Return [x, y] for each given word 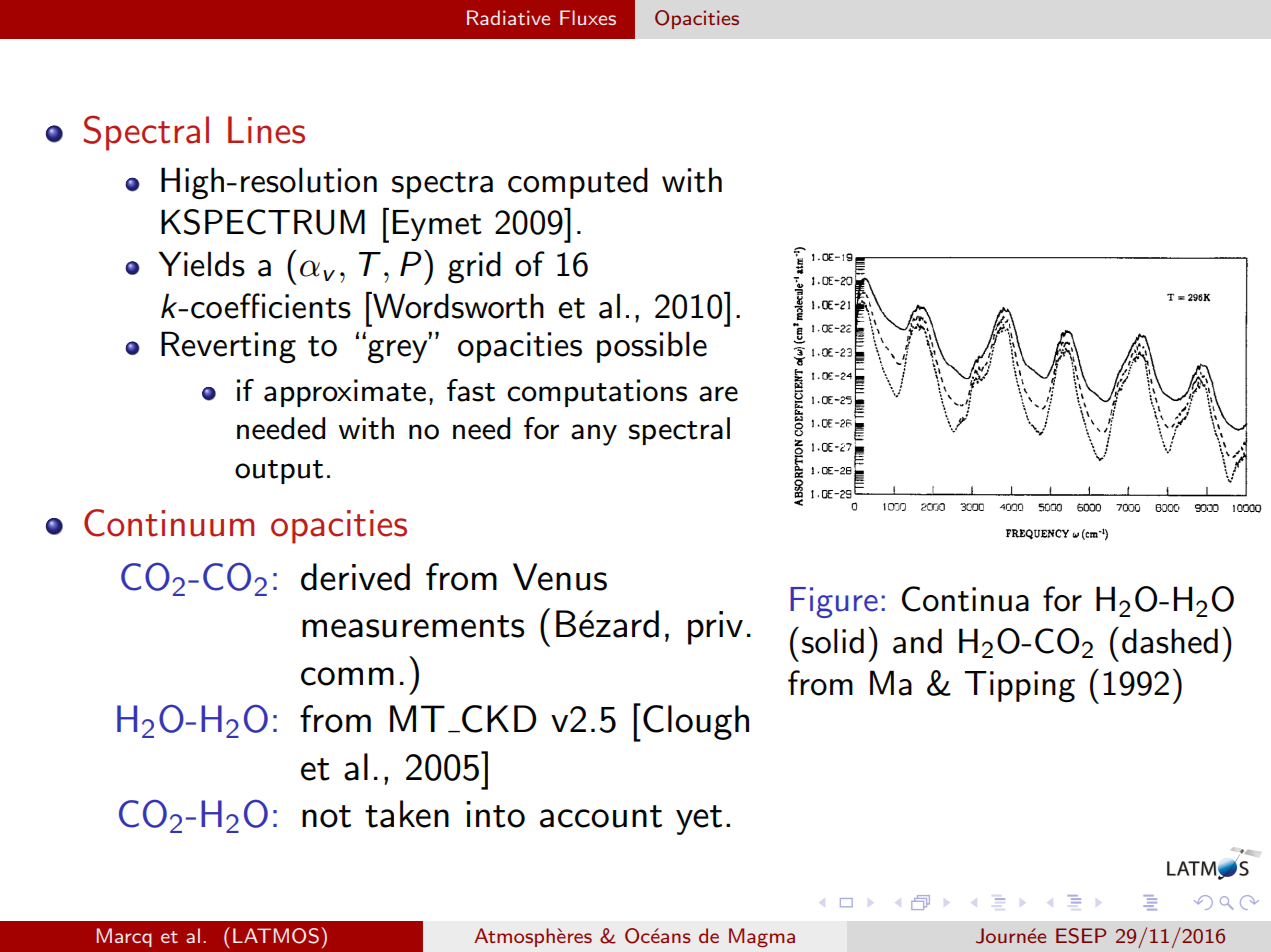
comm [347, 676]
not [326, 816]
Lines [266, 130]
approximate [345, 393]
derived [355, 577]
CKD [499, 719]
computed [578, 183]
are [718, 394]
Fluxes [588, 17]
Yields [201, 264]
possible [652, 347]
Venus [560, 577]
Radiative [508, 17]
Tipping [1019, 687]
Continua [965, 599]
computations [597, 393]
